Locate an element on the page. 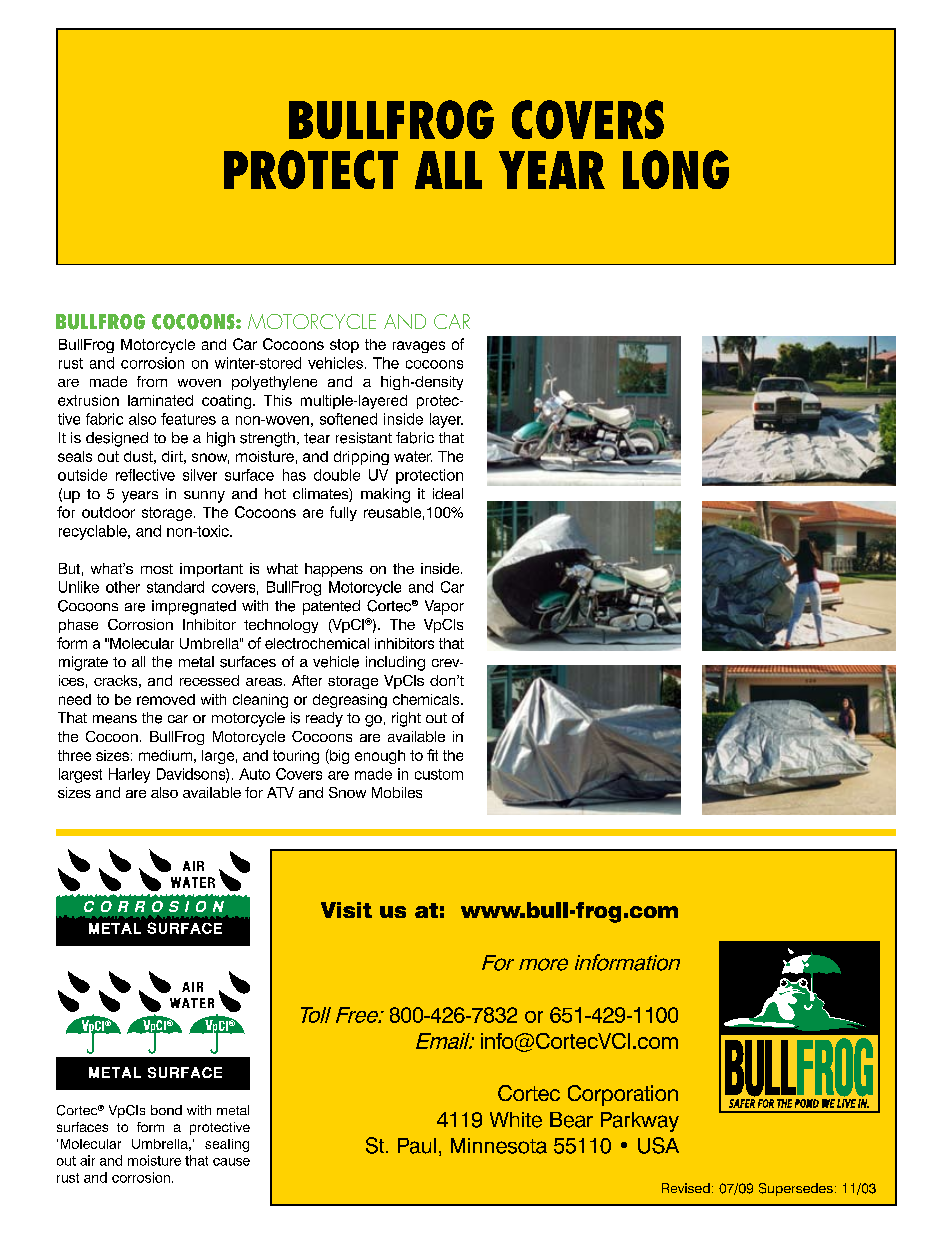 The width and height of the image is (952, 1233). Vapor is located at coordinates (444, 607).
